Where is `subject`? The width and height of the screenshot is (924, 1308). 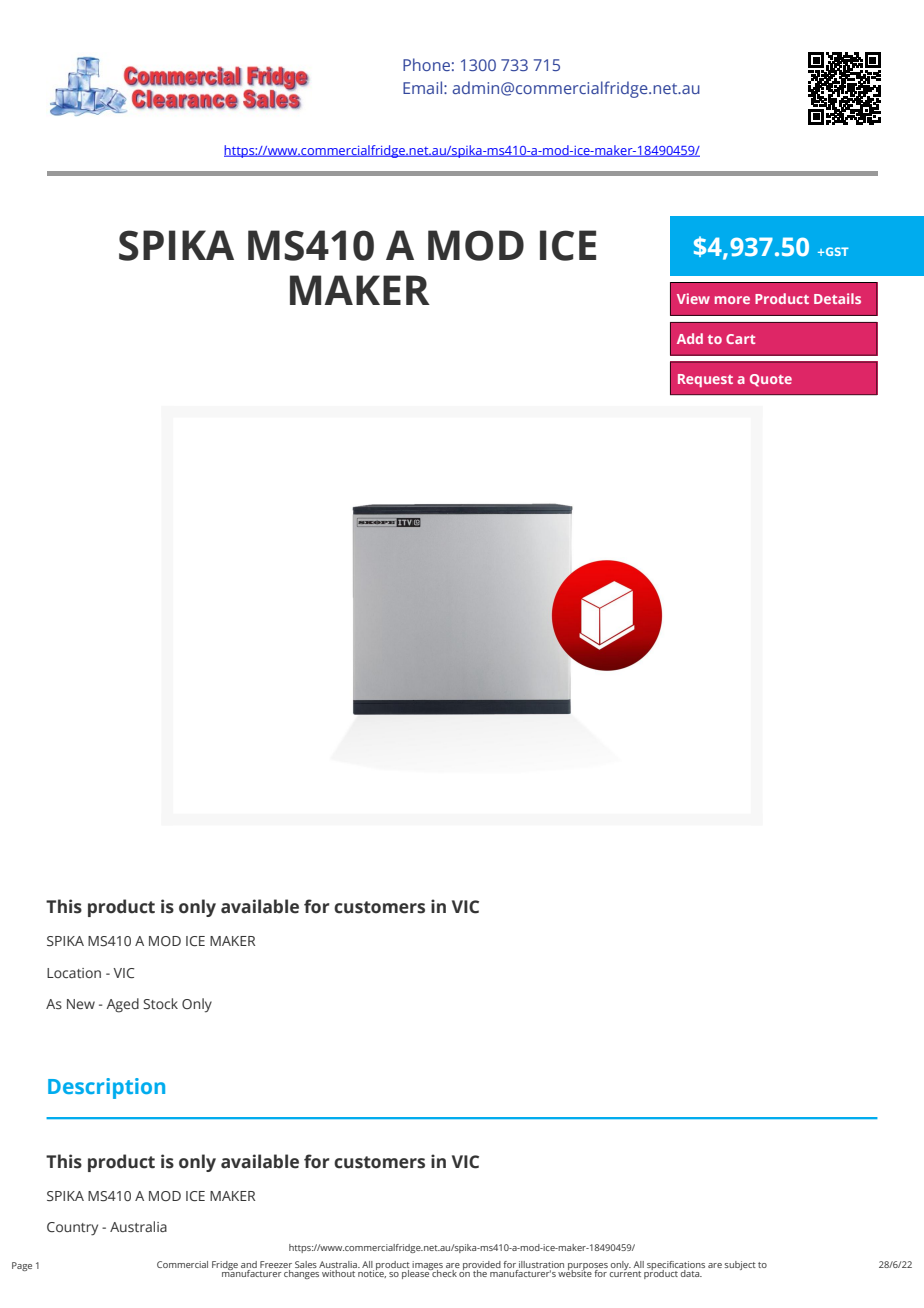 subject is located at coordinates (740, 1265).
